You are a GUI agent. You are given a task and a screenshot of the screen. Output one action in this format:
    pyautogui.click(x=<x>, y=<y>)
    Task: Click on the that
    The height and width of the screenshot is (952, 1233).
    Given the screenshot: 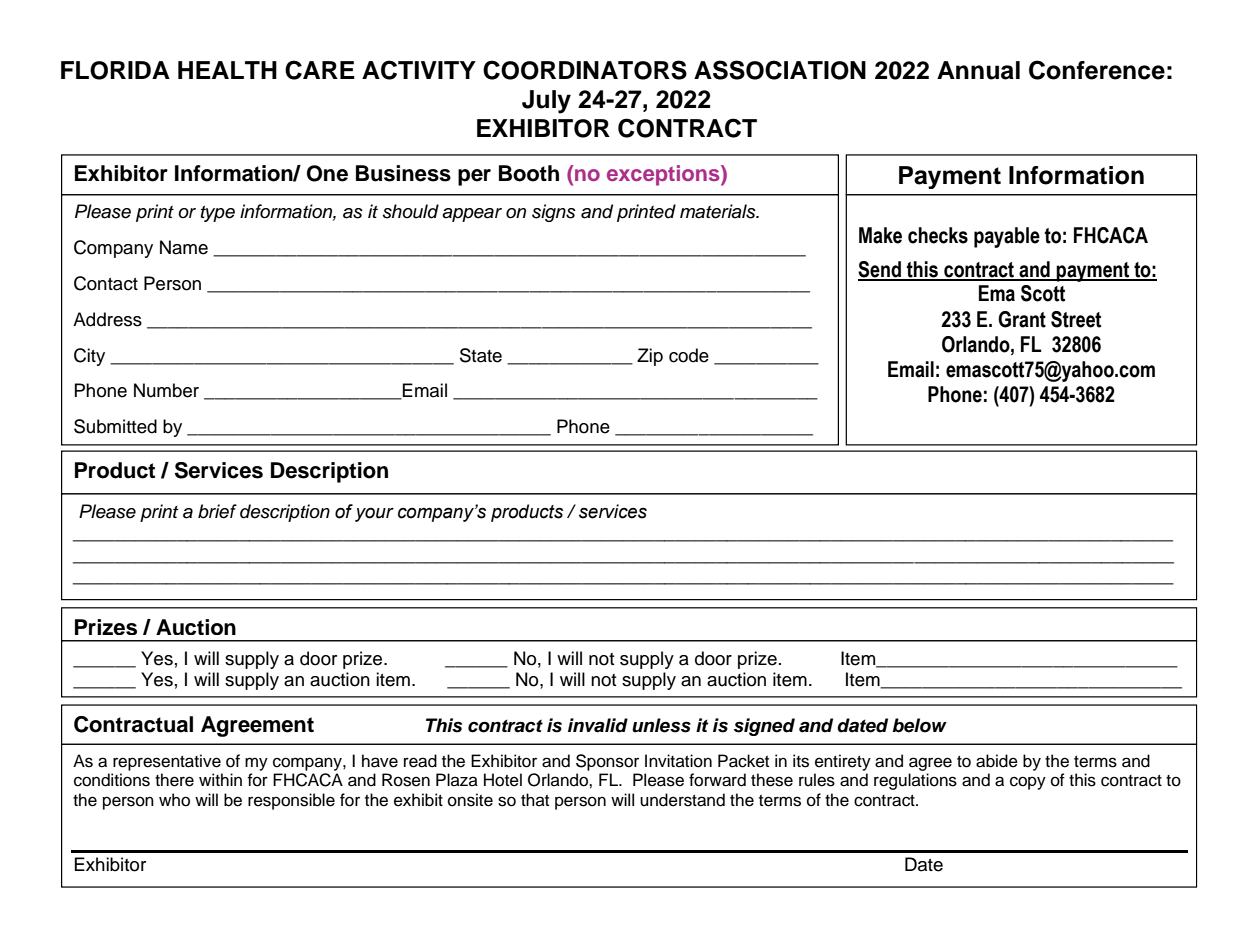 What is the action you would take?
    pyautogui.click(x=535, y=799)
